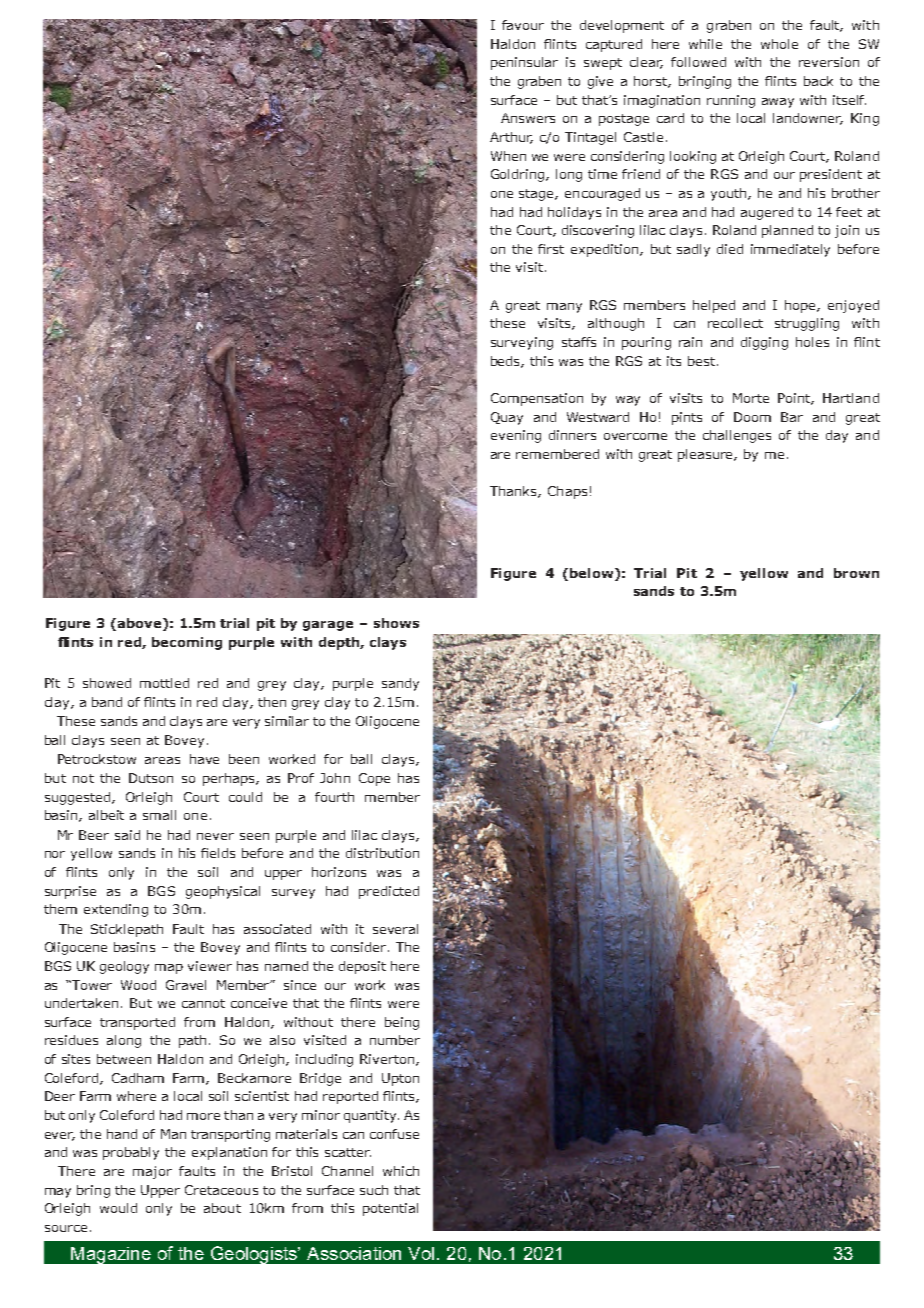 The width and height of the document is (924, 1308). What do you see at coordinates (396, 623) in the document?
I see `shows` at bounding box center [396, 623].
